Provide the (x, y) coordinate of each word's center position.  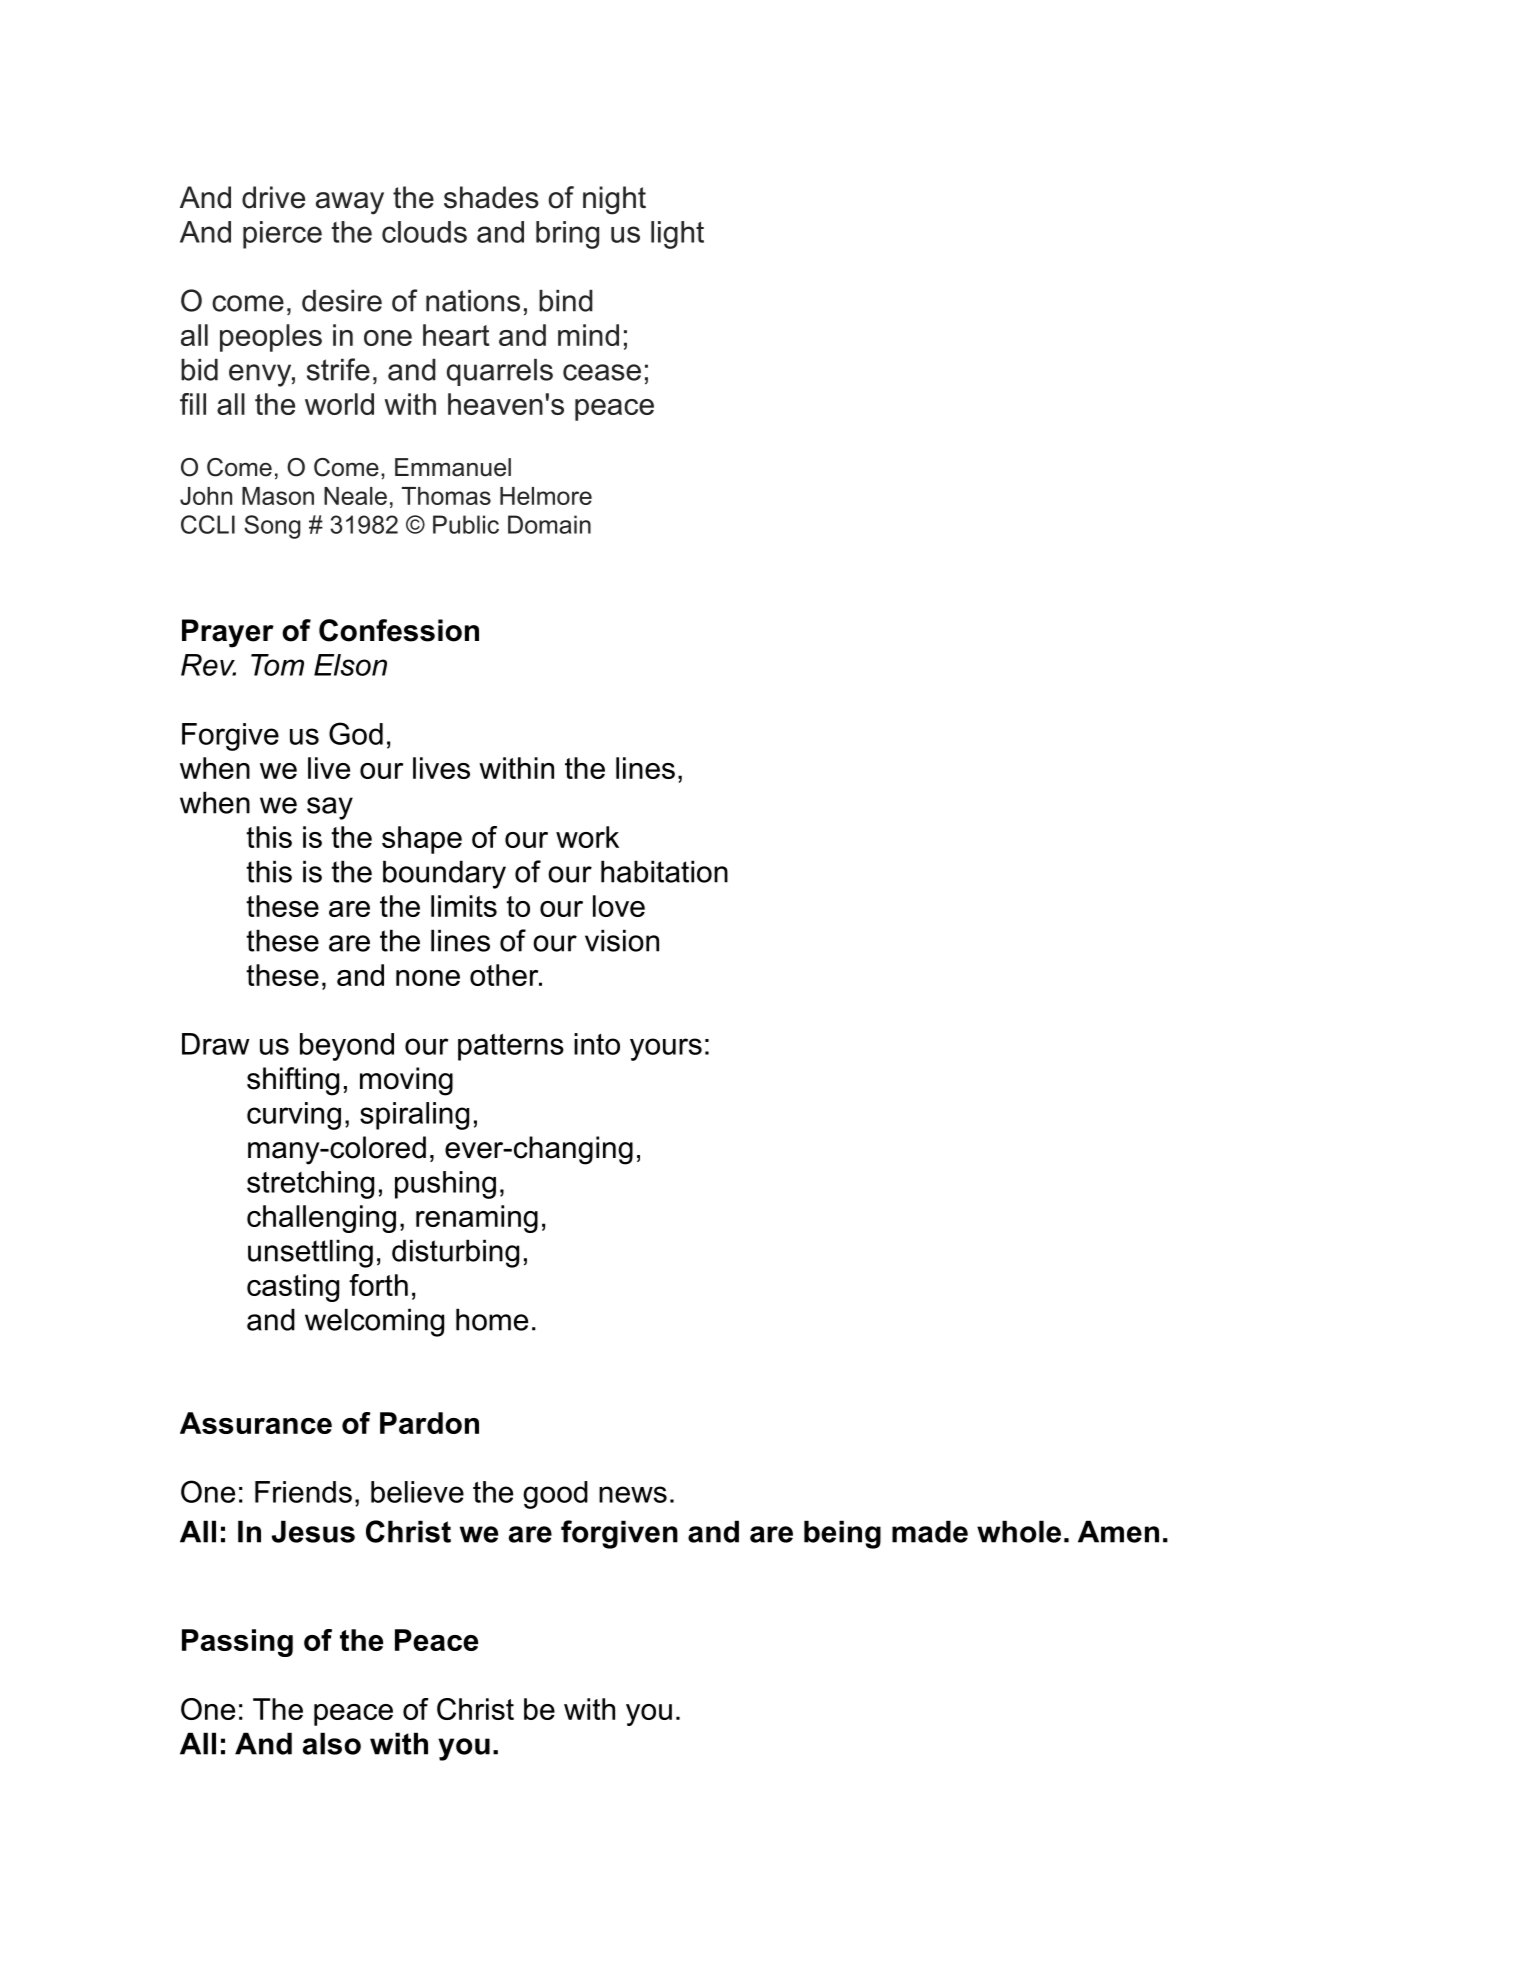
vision (622, 940)
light (677, 235)
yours (666, 1049)
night (614, 200)
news (633, 1494)
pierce (282, 235)
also (332, 1743)
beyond (347, 1047)
